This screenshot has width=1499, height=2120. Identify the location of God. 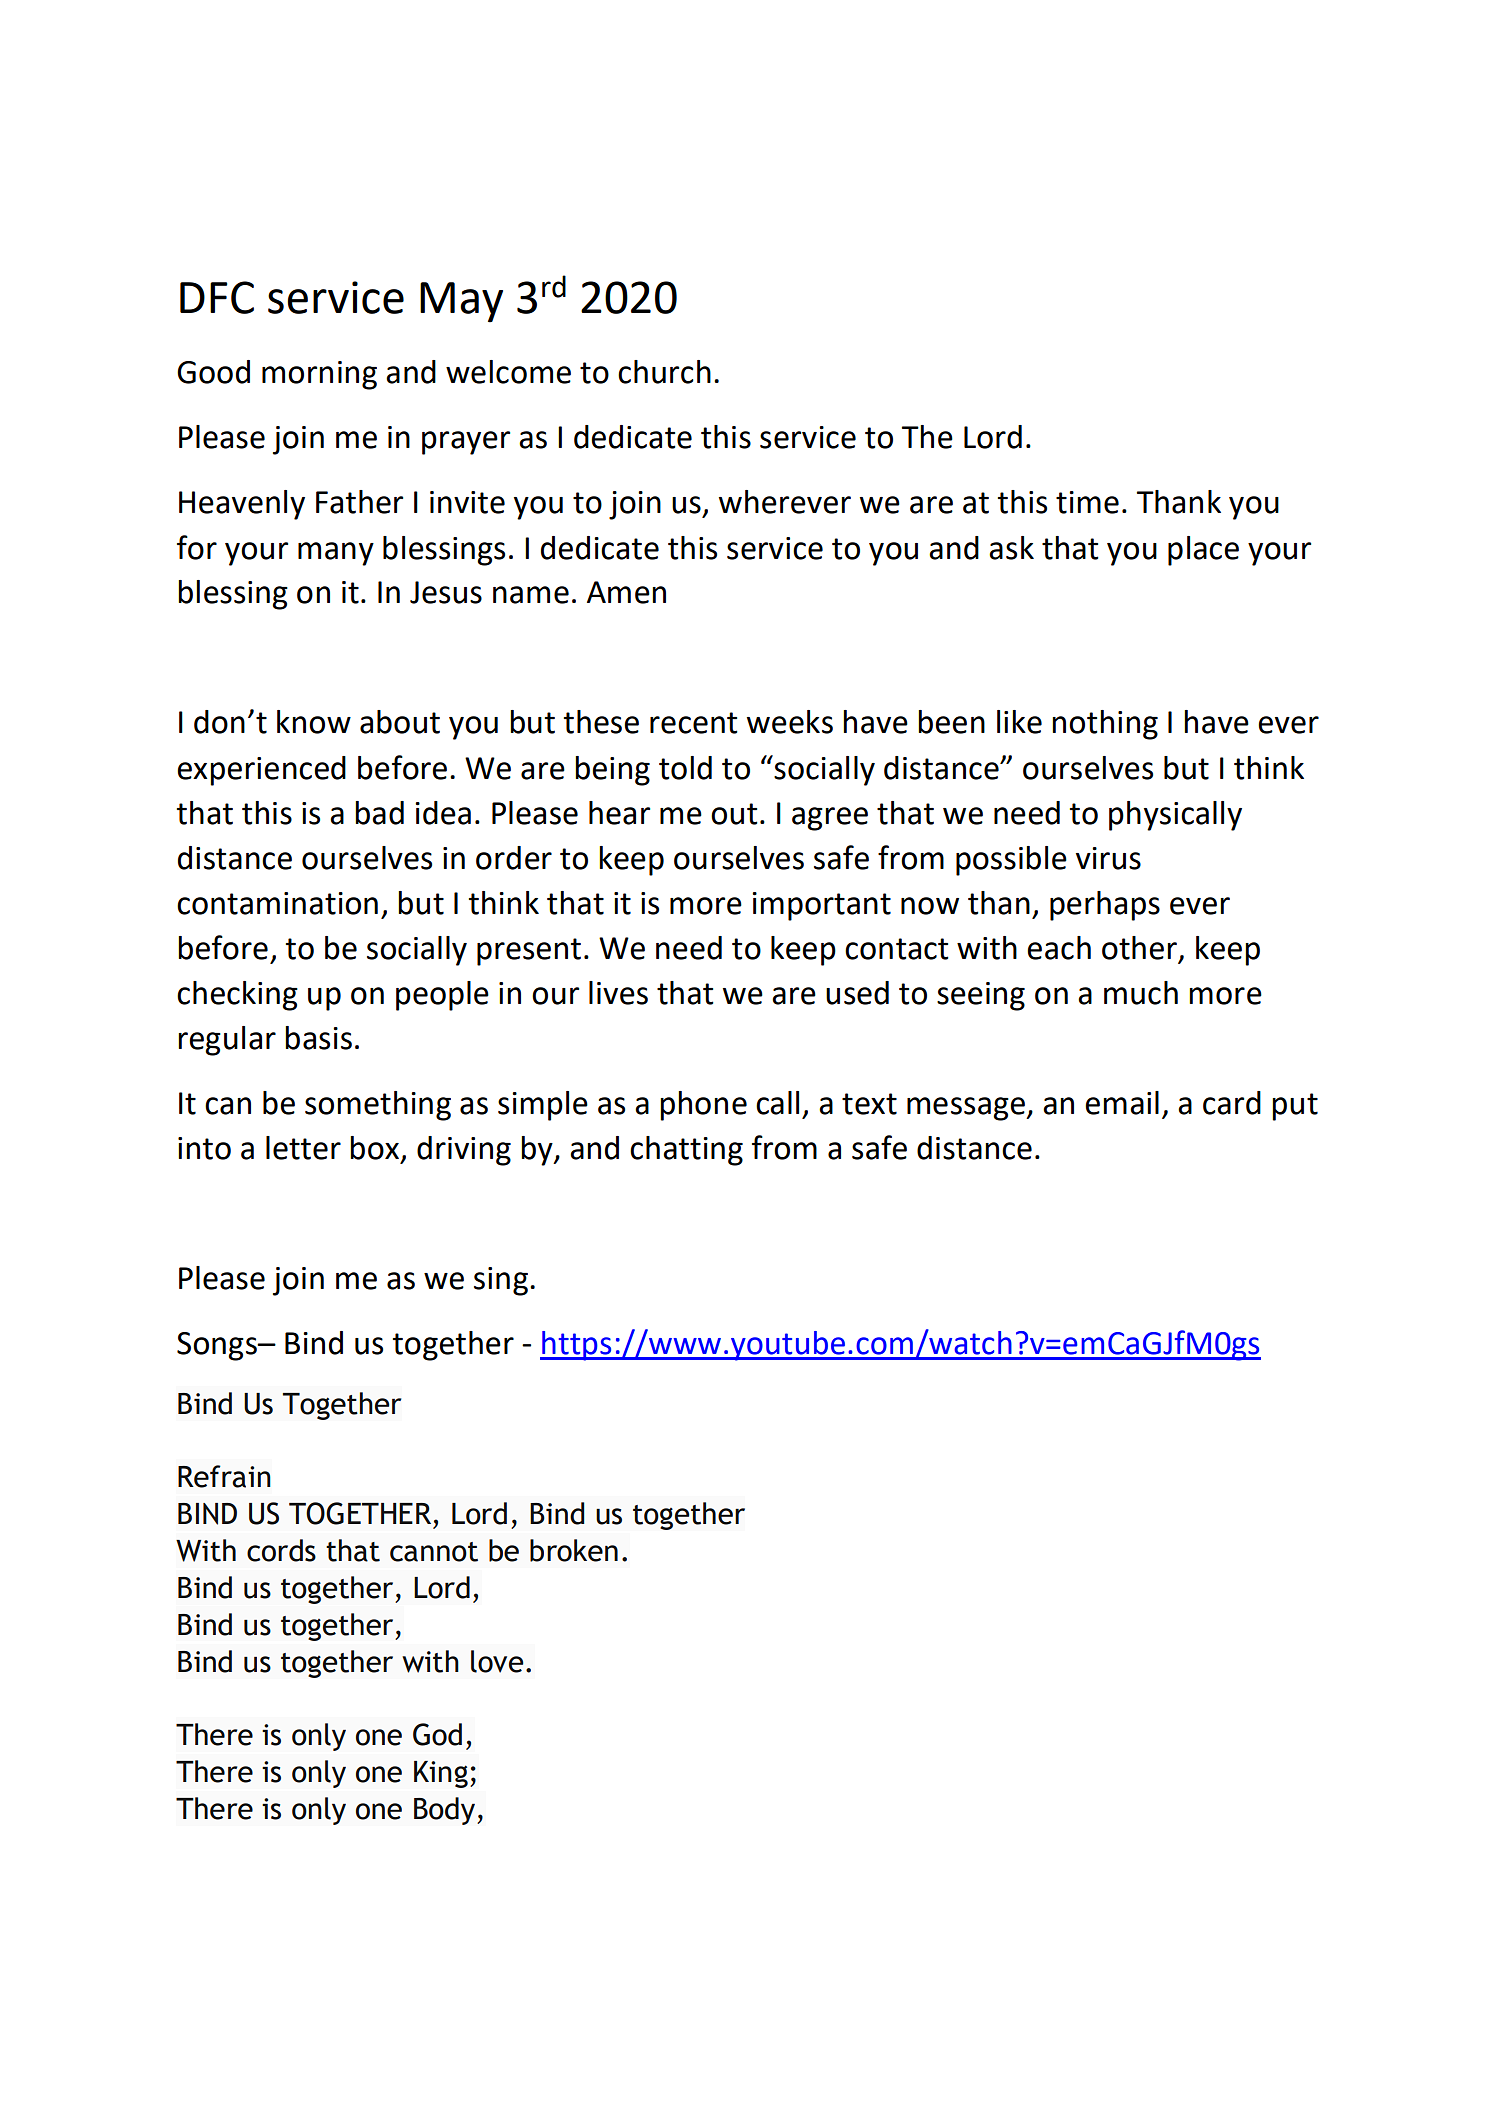
(437, 1734).
